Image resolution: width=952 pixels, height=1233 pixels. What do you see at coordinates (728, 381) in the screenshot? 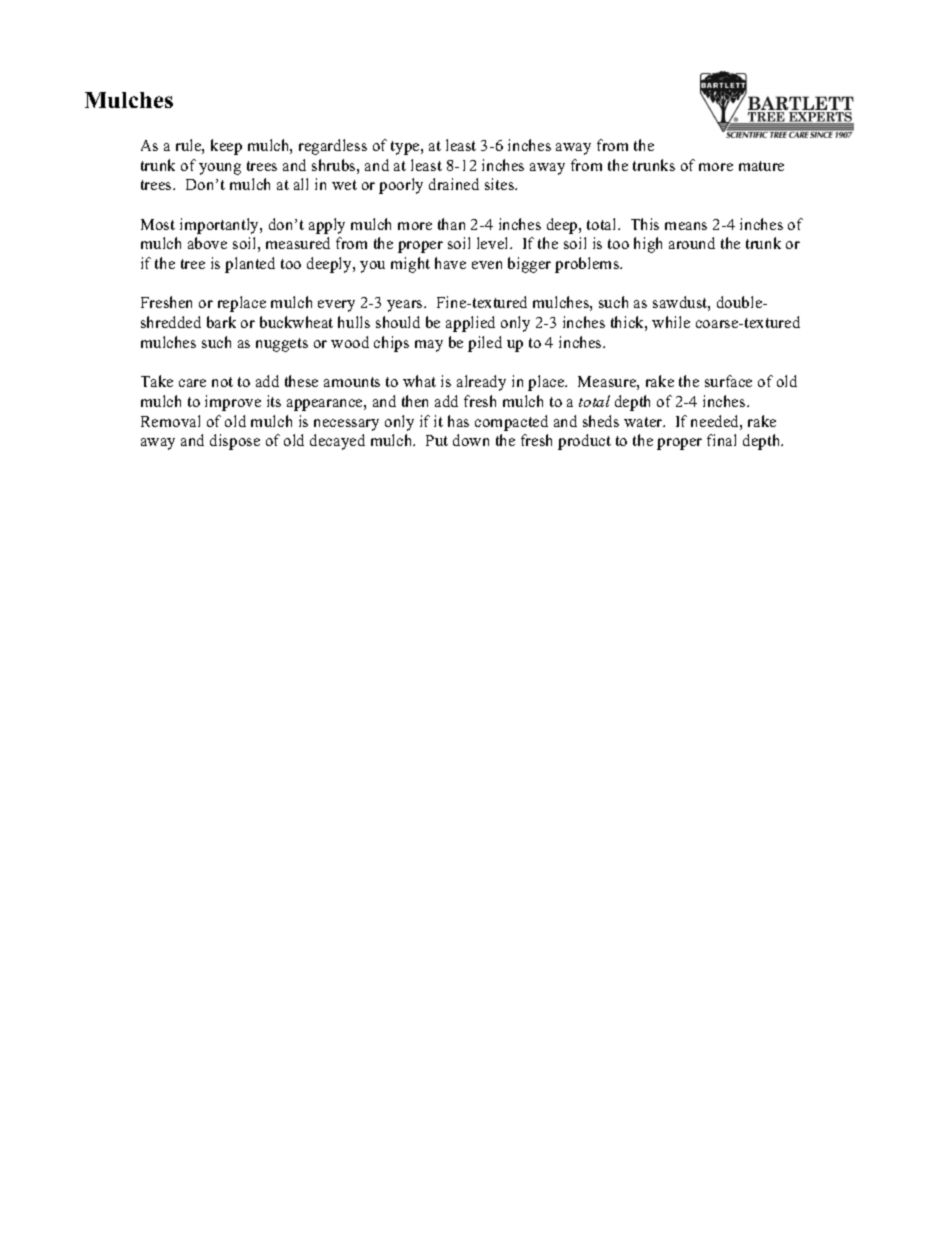
I see `surface` at bounding box center [728, 381].
